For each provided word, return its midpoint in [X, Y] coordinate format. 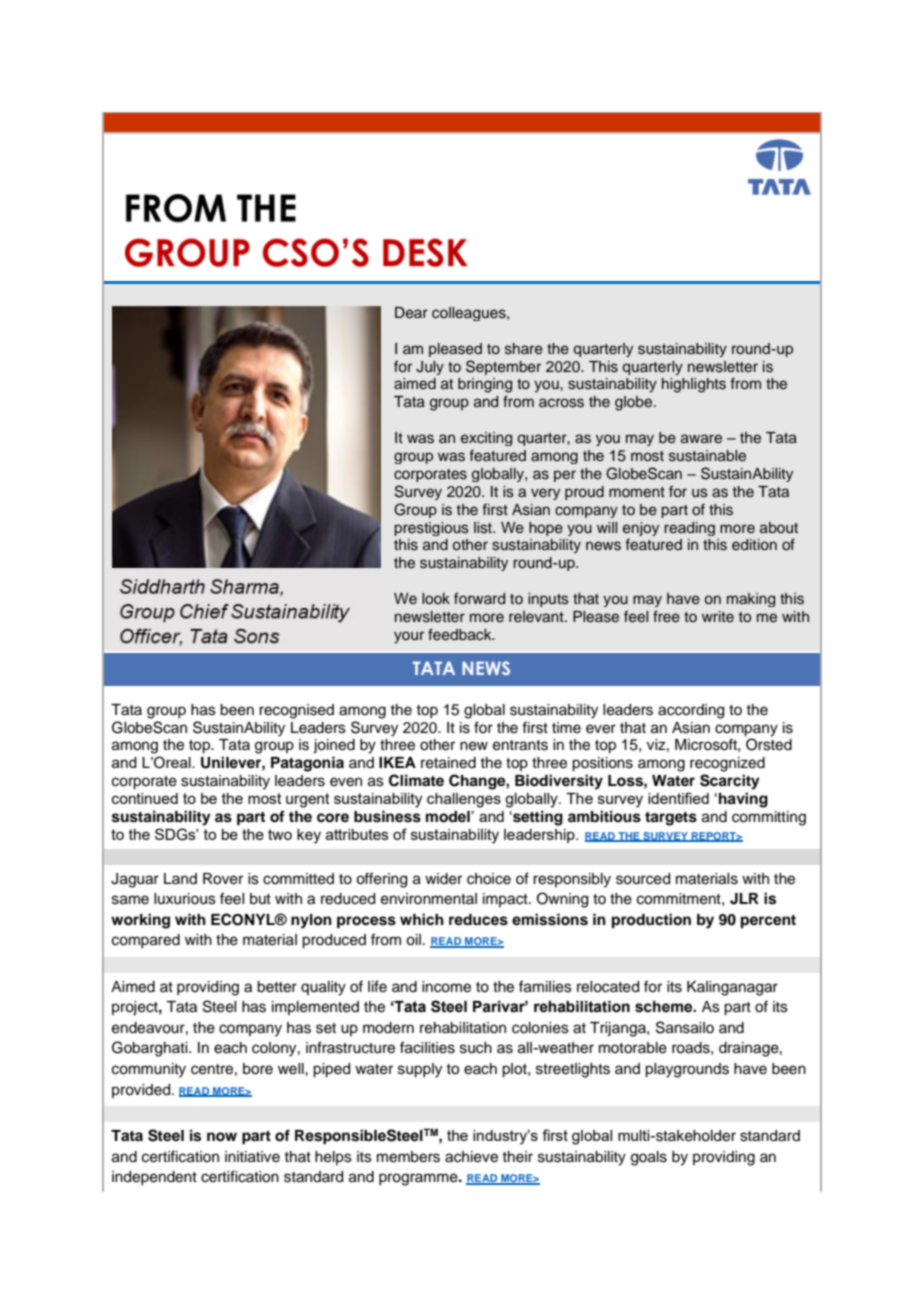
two [280, 834]
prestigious [431, 529]
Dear [411, 313]
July [430, 368]
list [484, 528]
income [446, 987]
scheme [665, 1007]
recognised [296, 711]
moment [637, 492]
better [277, 987]
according [691, 711]
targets [671, 819]
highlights [694, 385]
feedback [461, 634]
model [448, 817]
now [222, 1137]
